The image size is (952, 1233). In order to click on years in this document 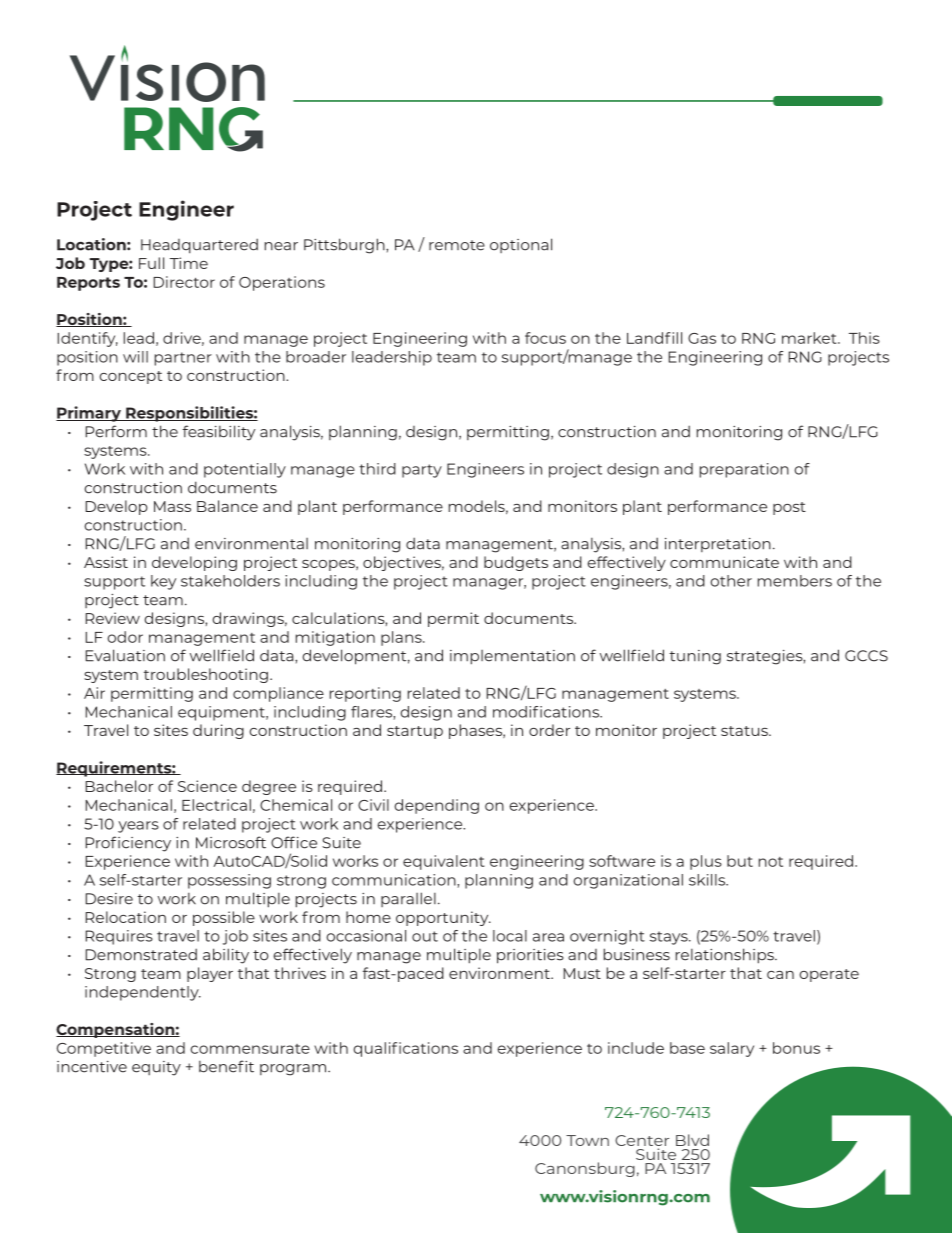, I will do `click(138, 827)`.
